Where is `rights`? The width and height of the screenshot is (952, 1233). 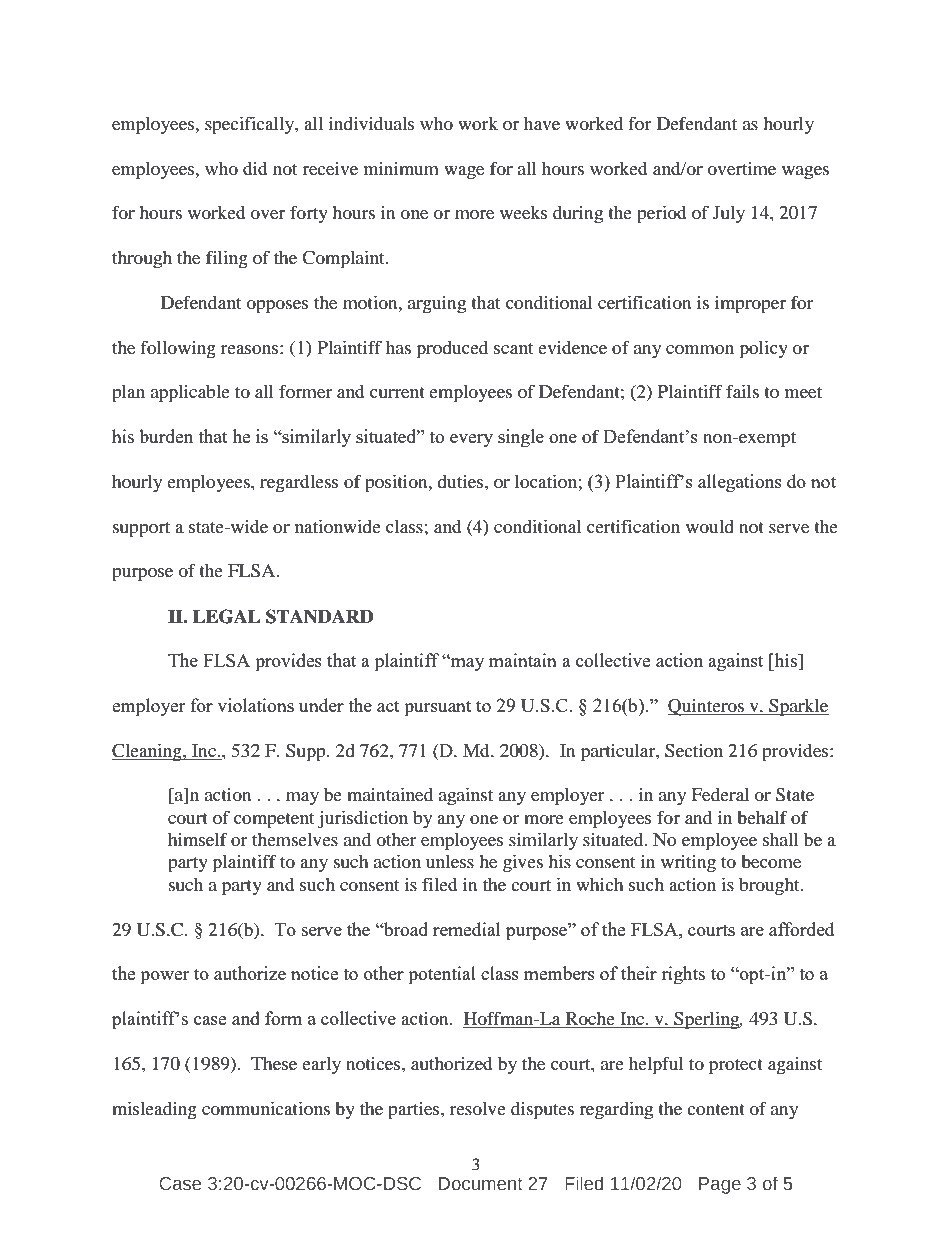
rights is located at coordinates (683, 975).
